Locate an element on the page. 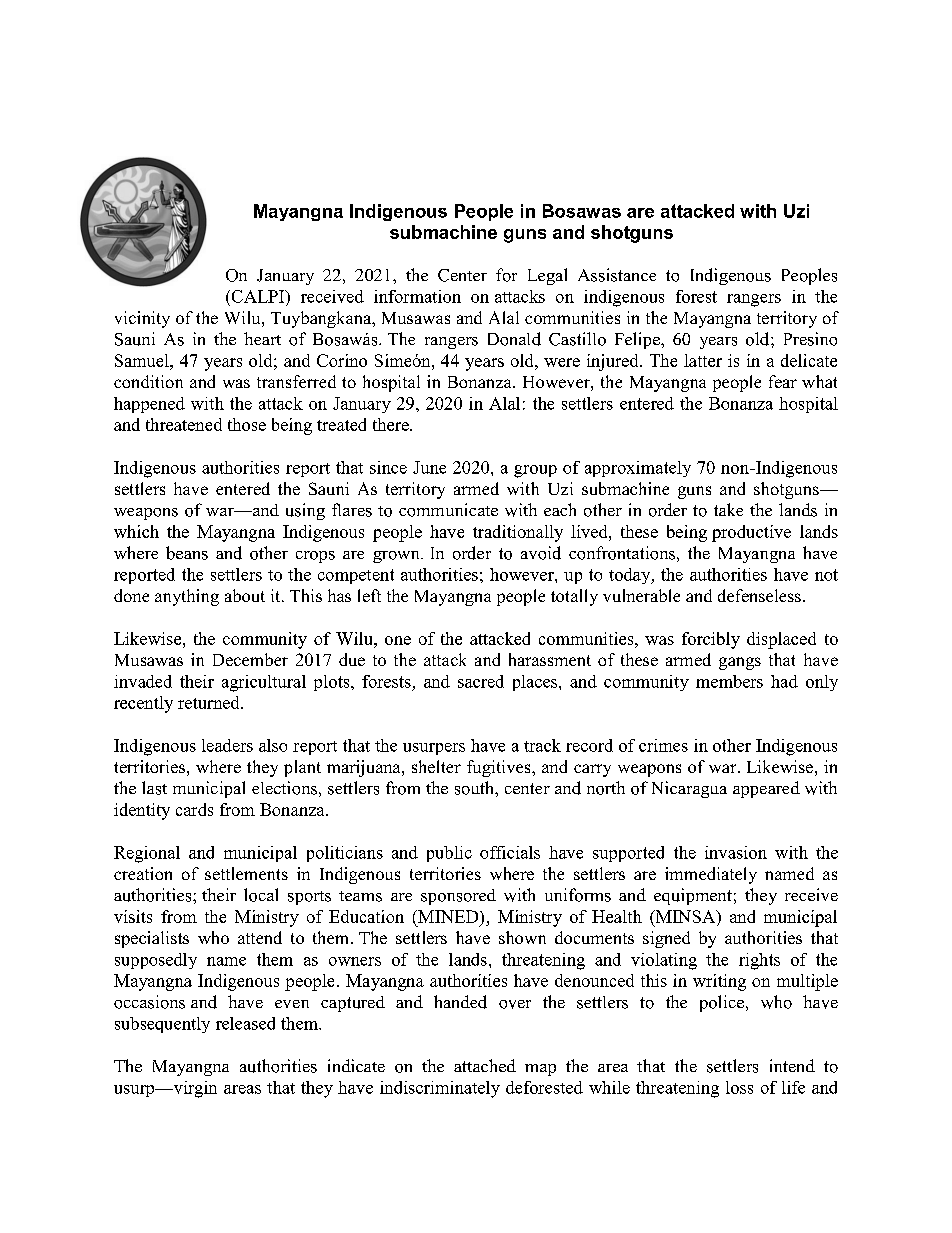  members is located at coordinates (729, 681).
